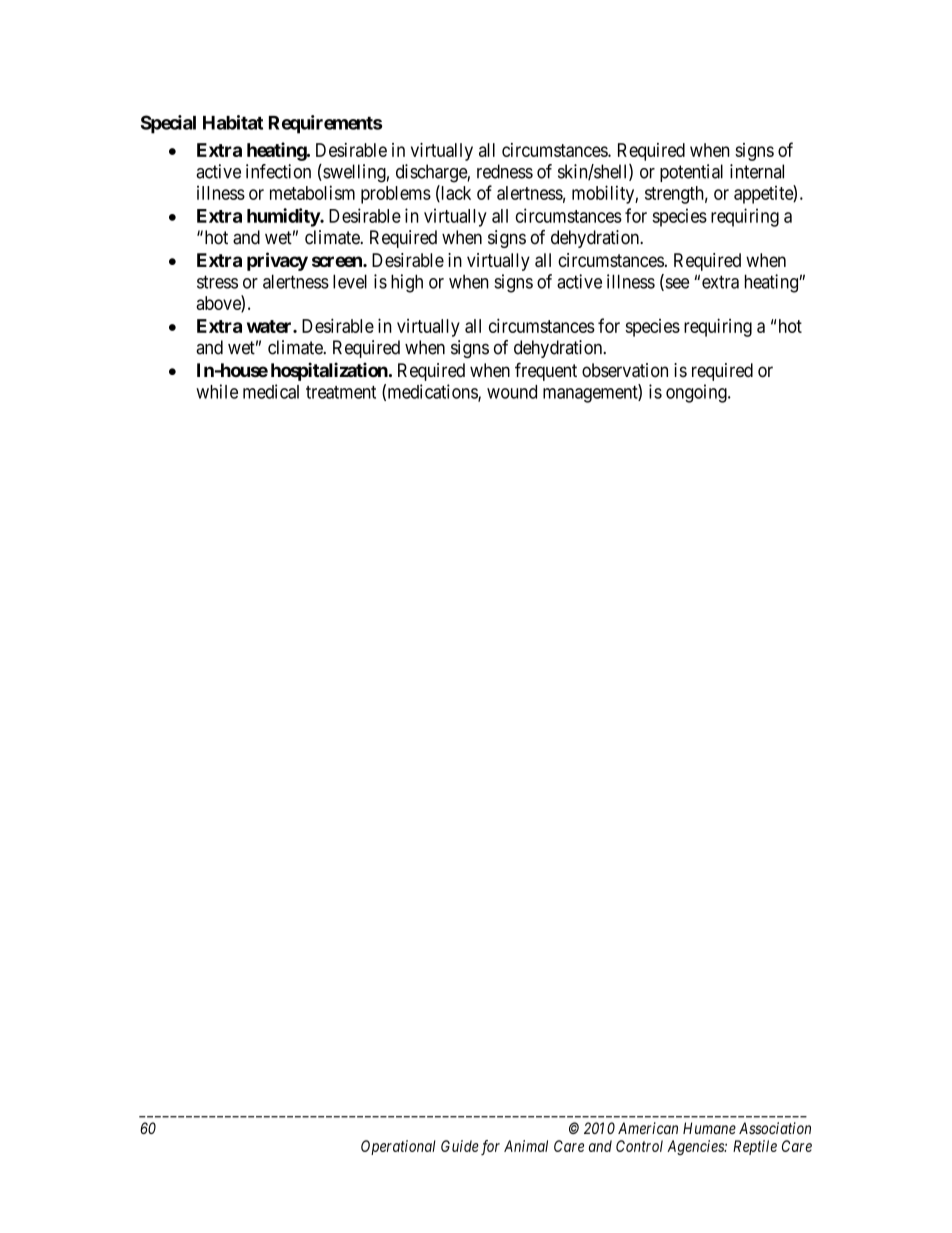 This page has width=952, height=1233. Describe the element at coordinates (233, 122) in the page. I see `Habitat` at that location.
